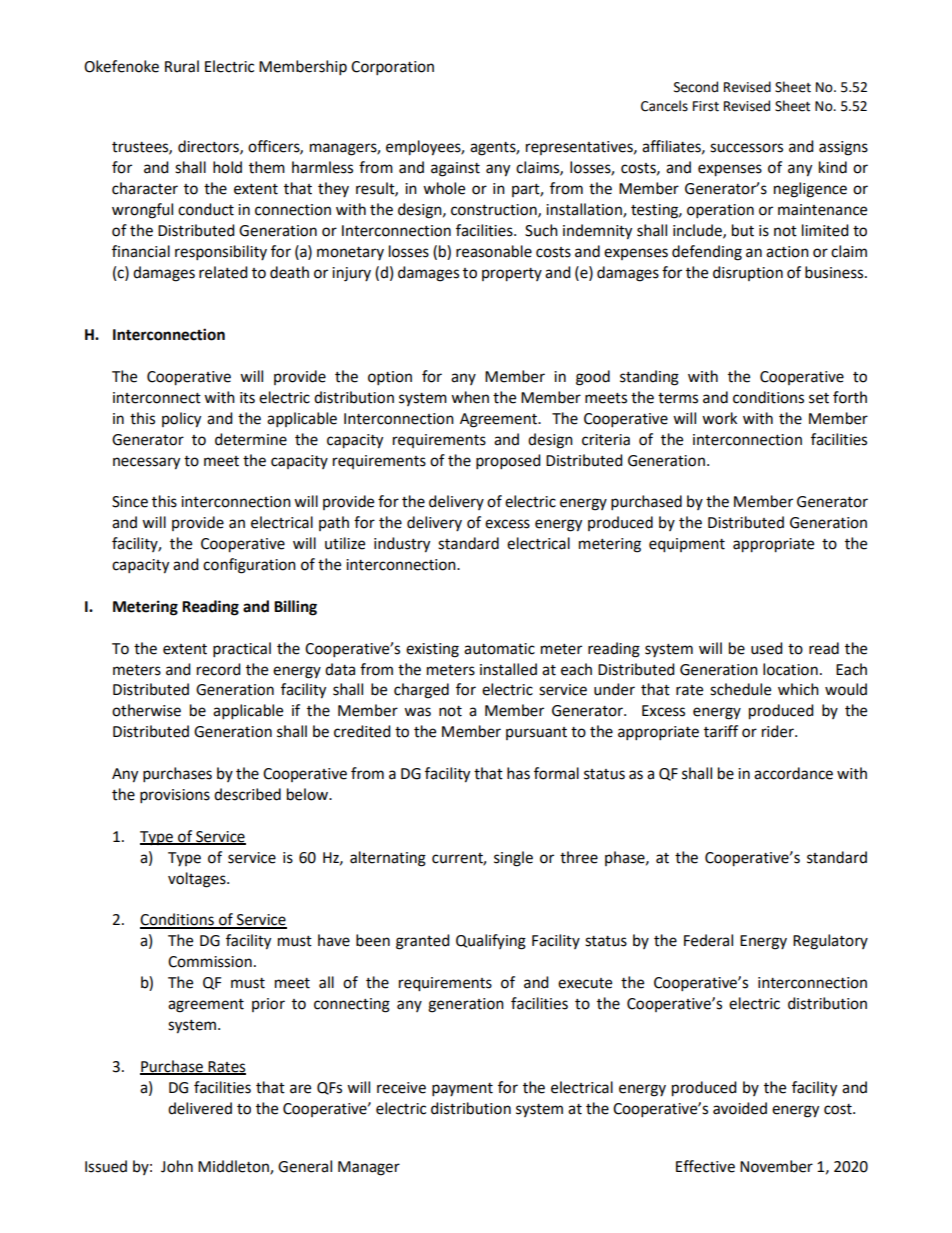 The height and width of the image is (1233, 952). I want to click on avoided, so click(740, 1108).
